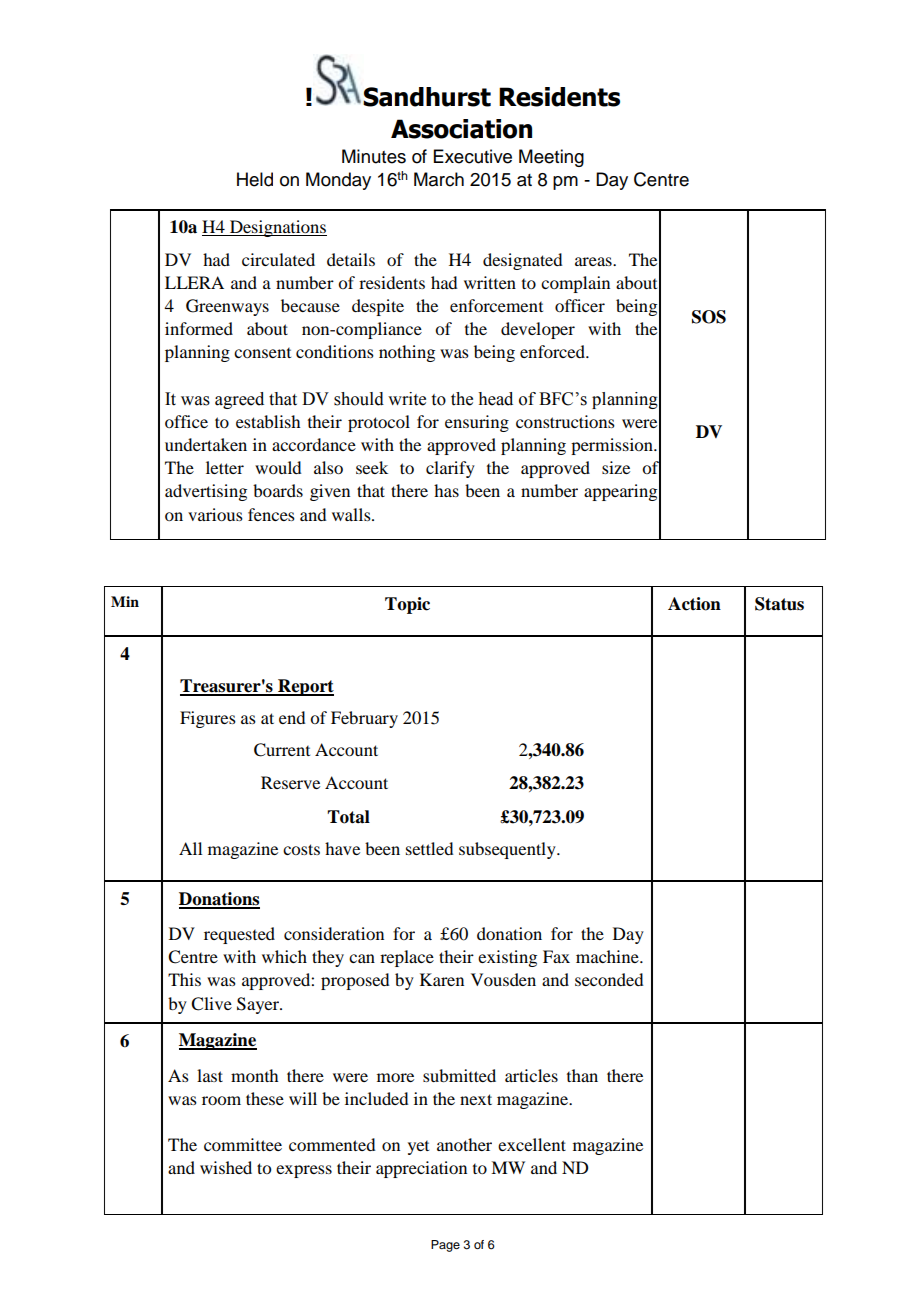 This screenshot has height=1309, width=924. Describe the element at coordinates (301, 849) in the screenshot. I see `costs` at that location.
